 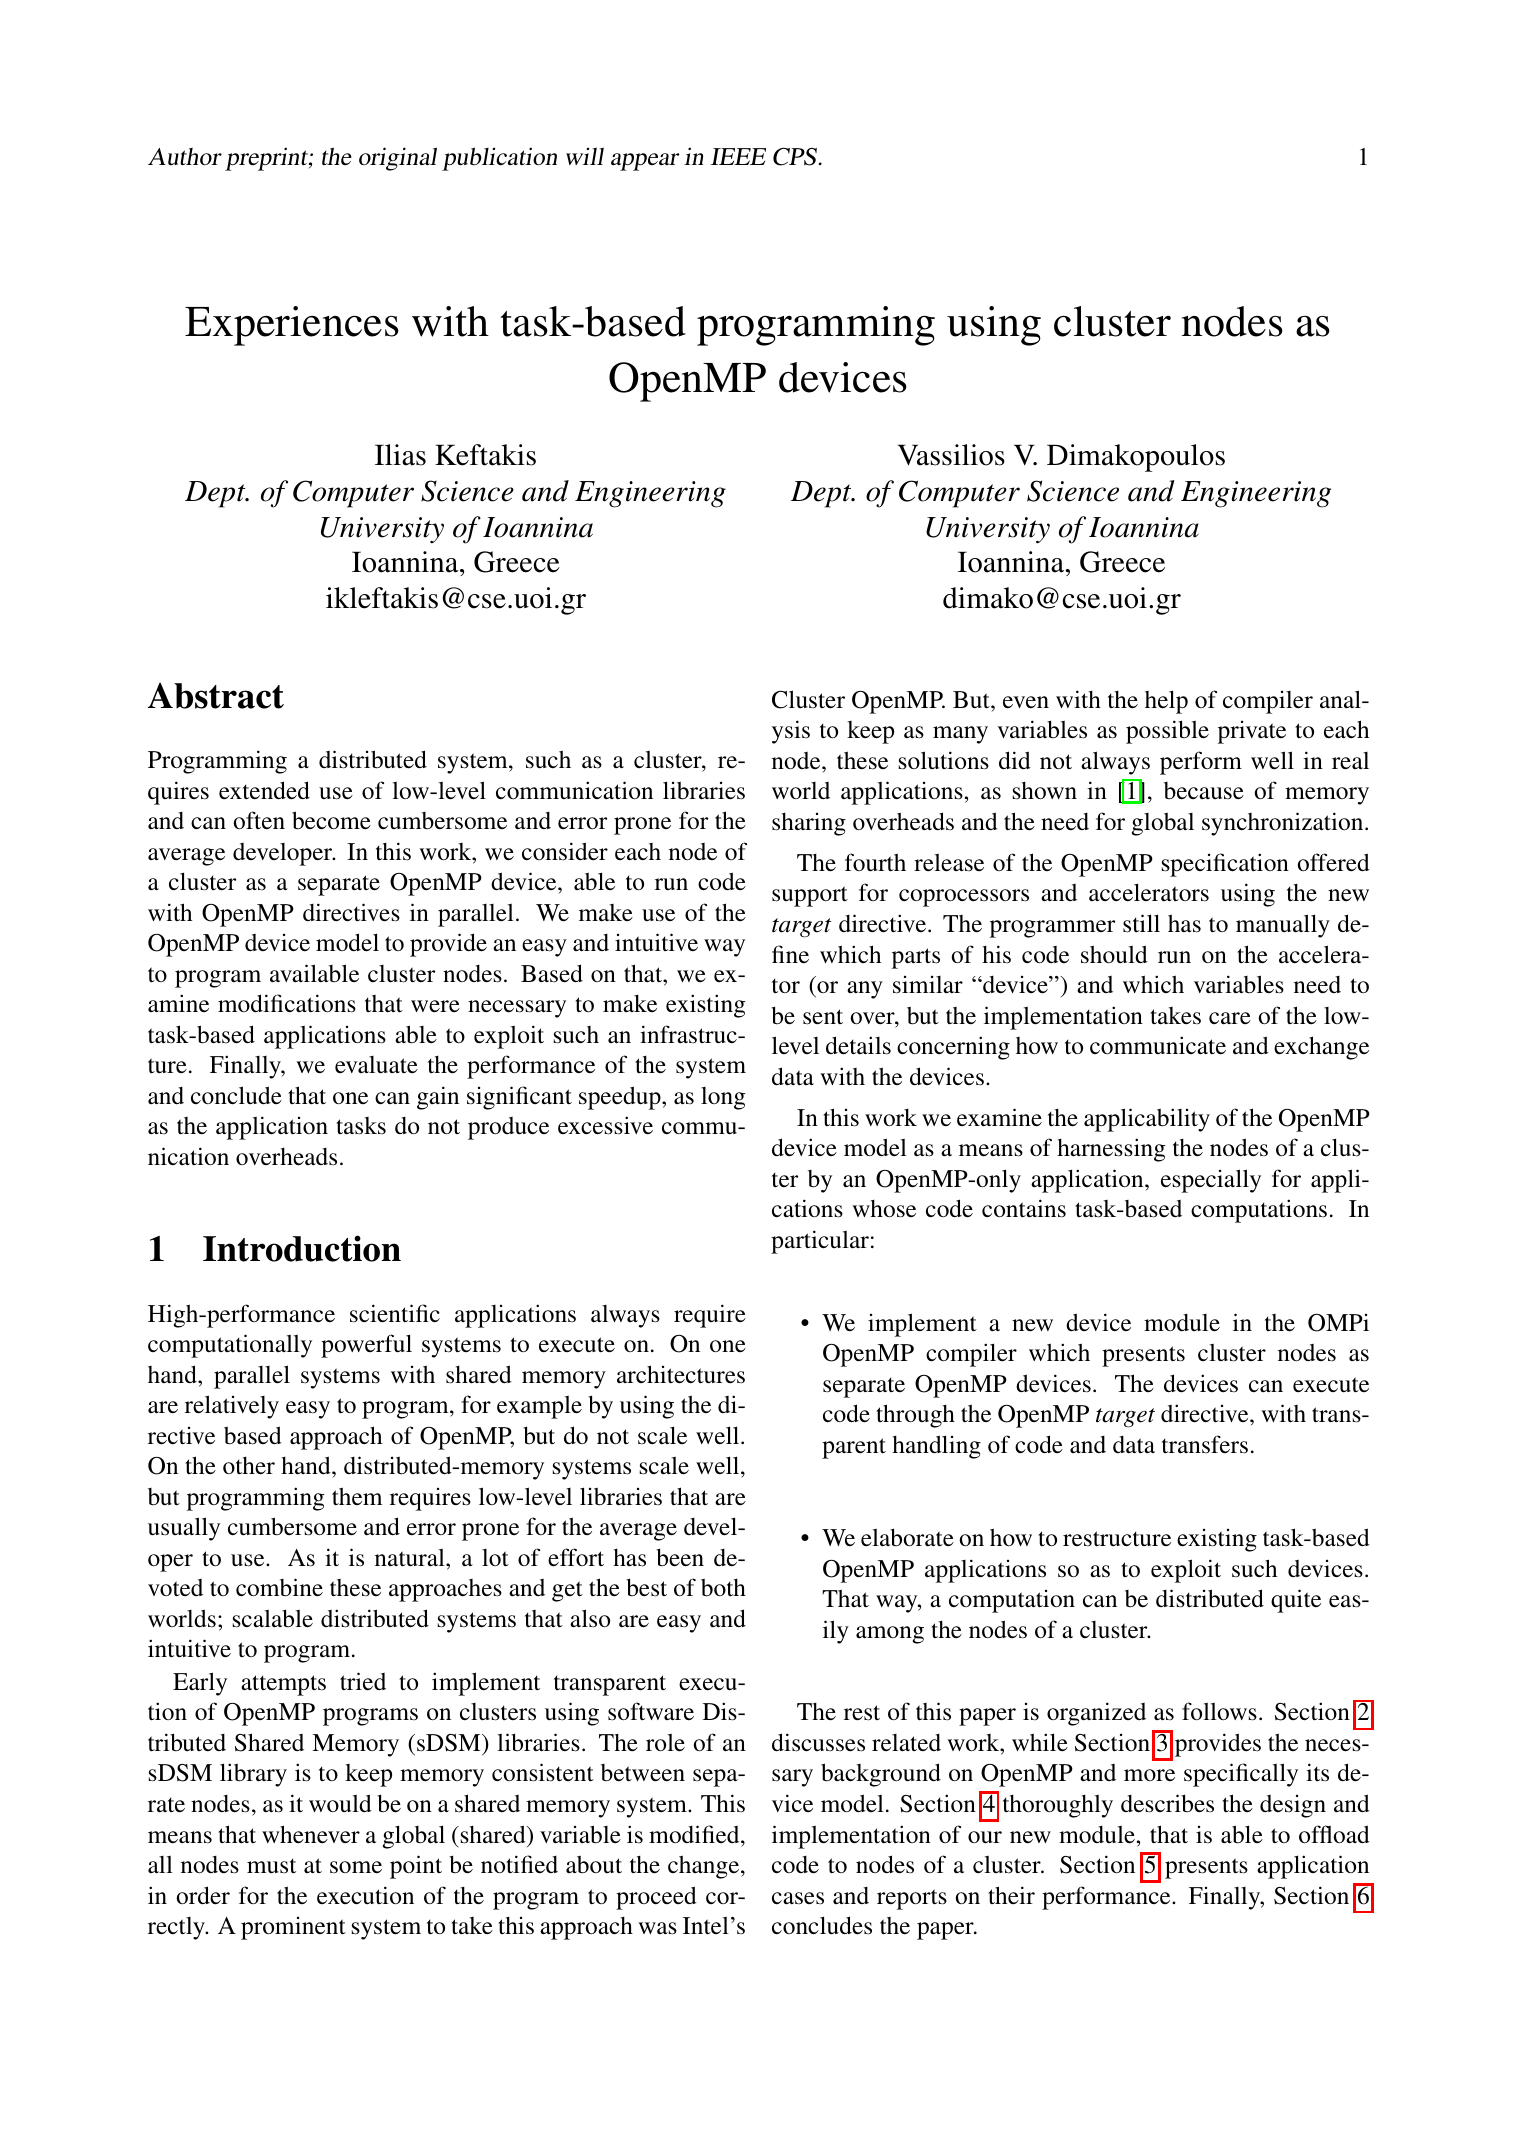 I want to click on evaluate, so click(x=376, y=1065).
